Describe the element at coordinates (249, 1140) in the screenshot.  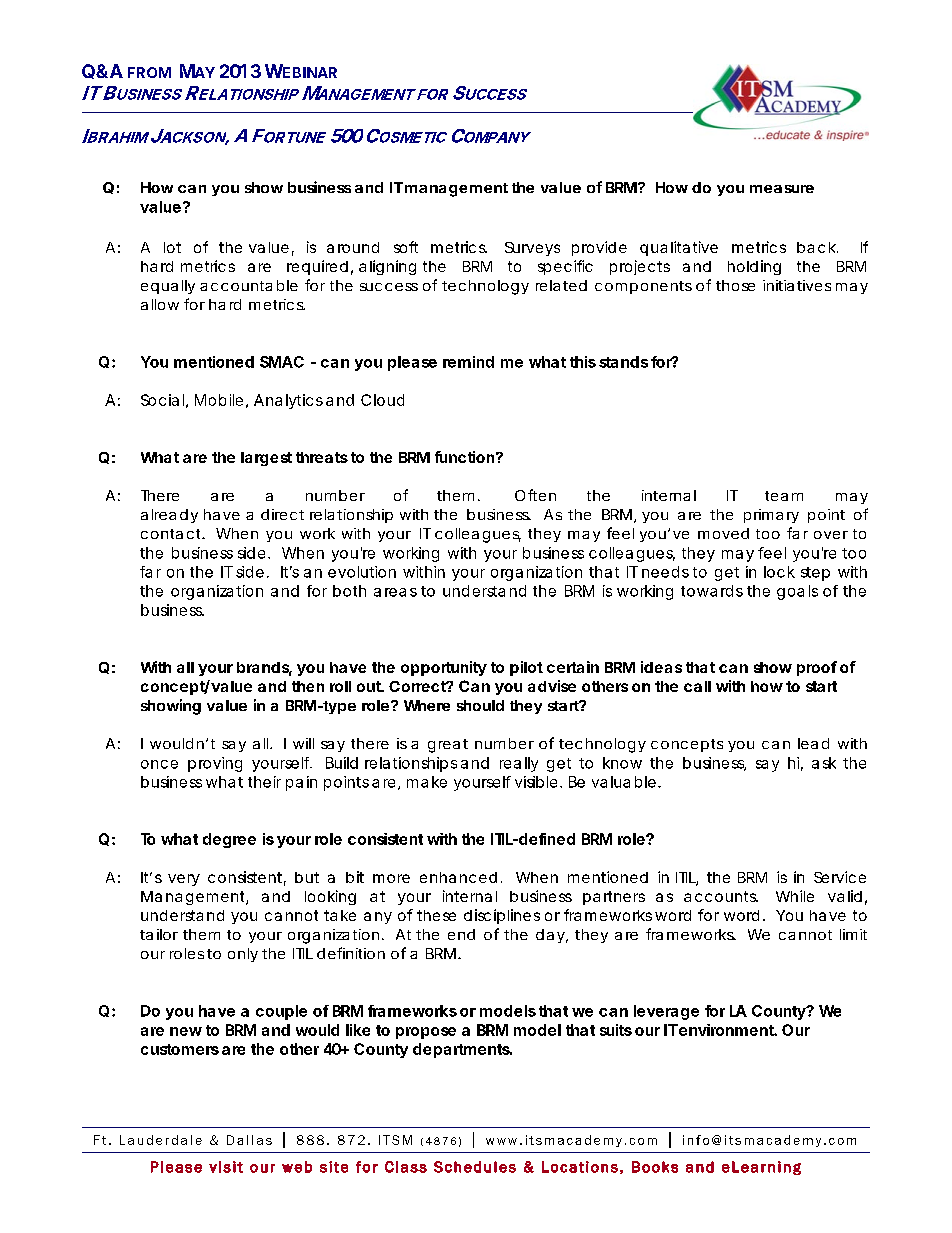
I see `Dallas` at that location.
